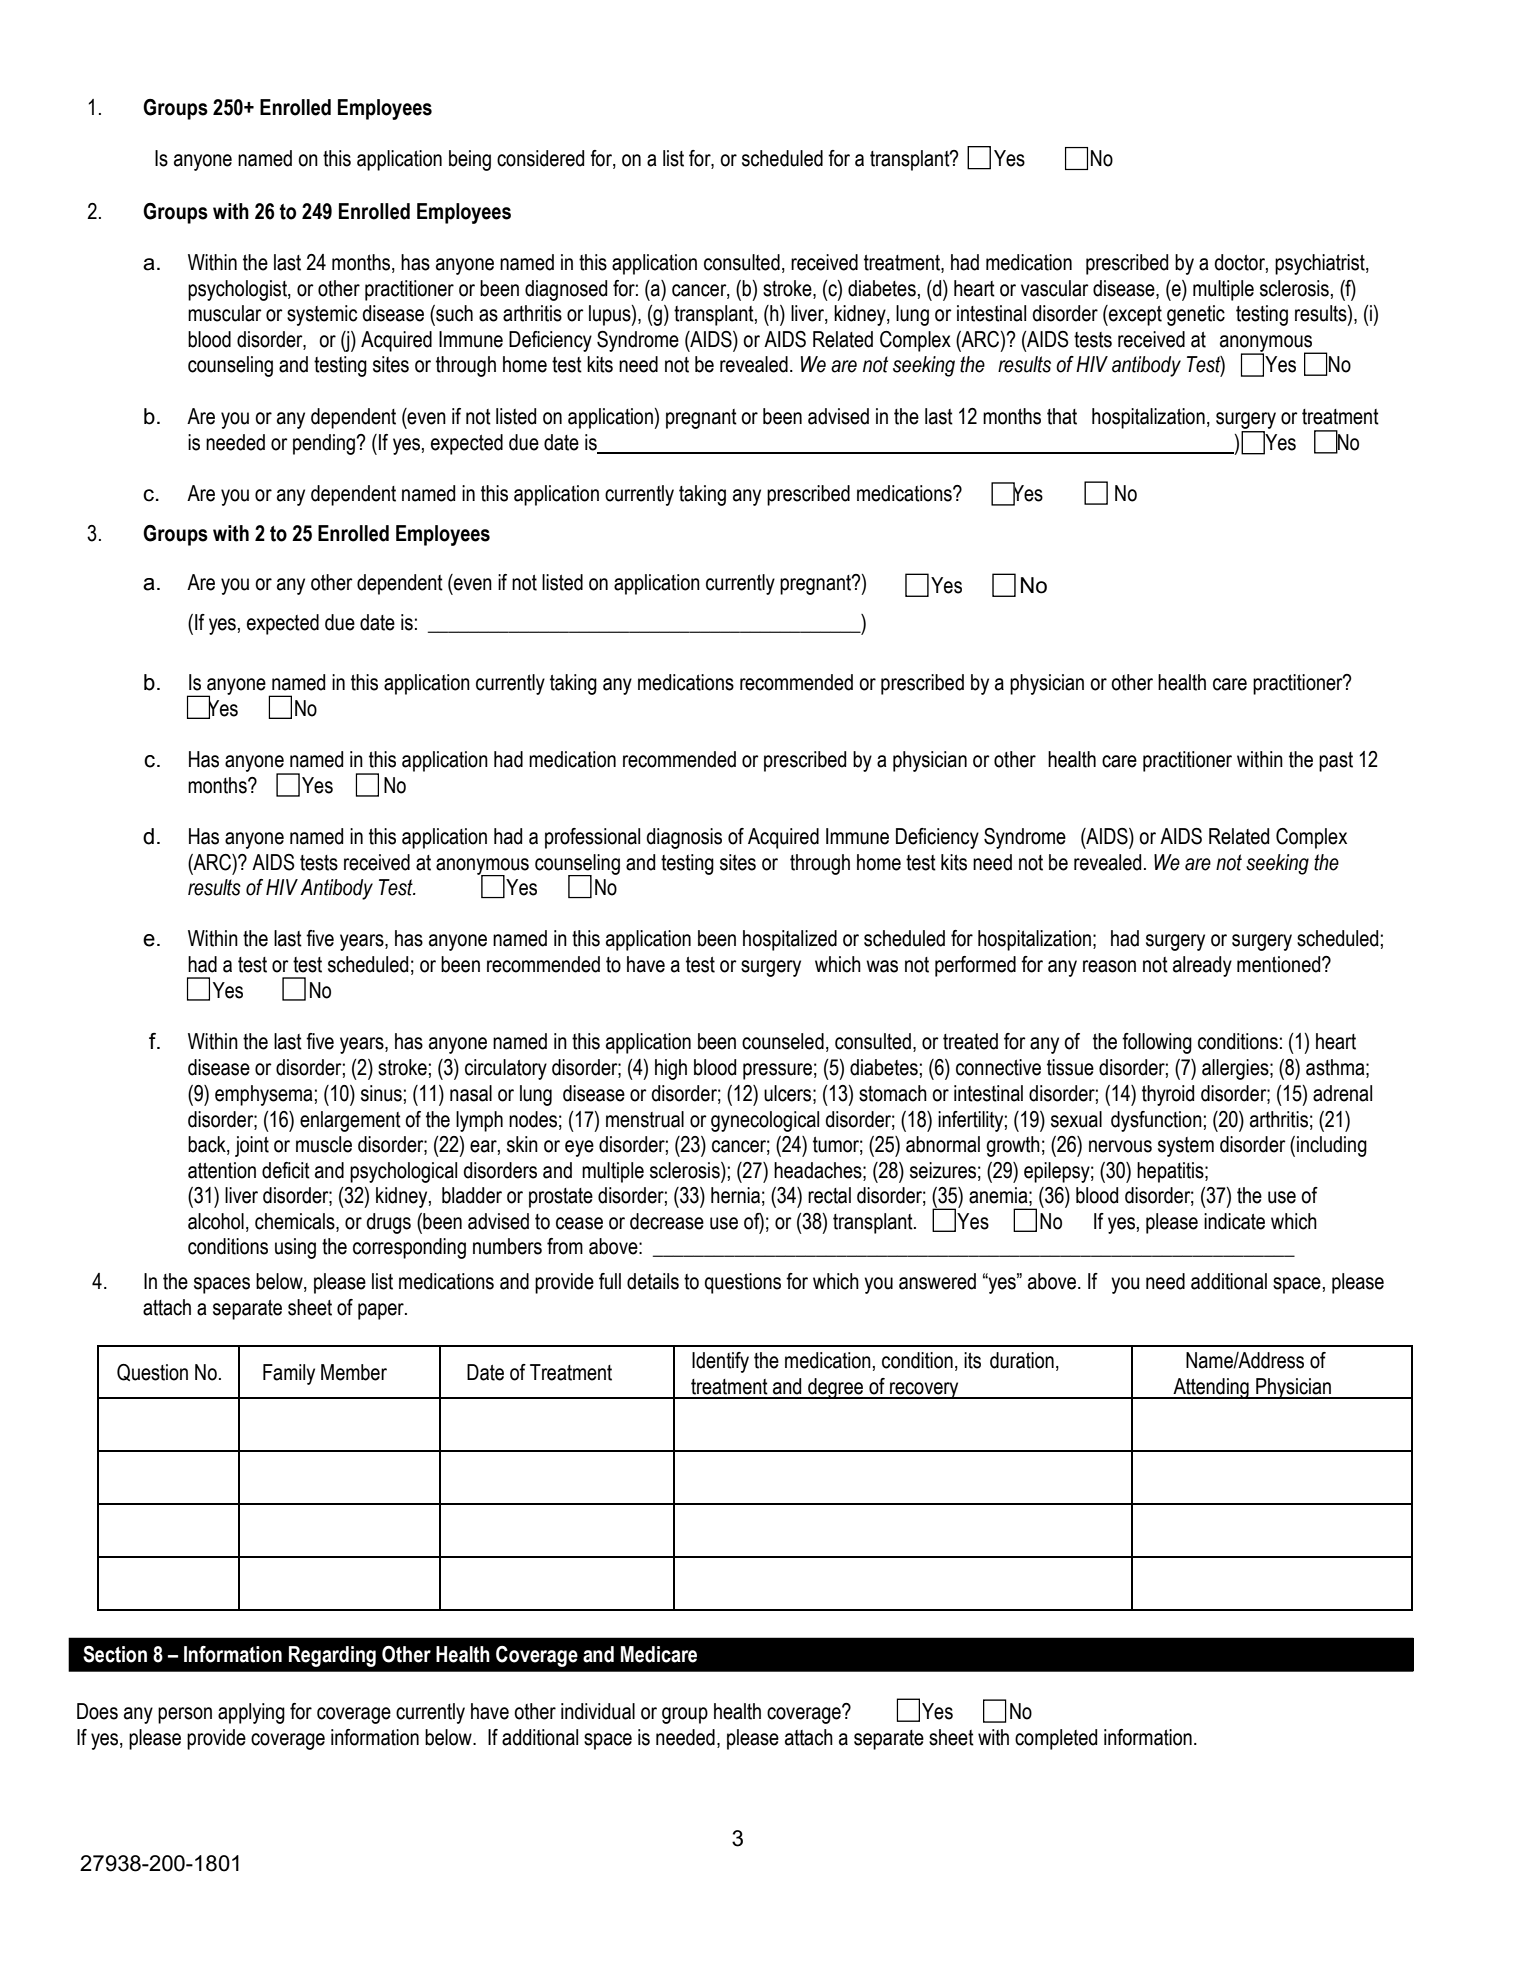  I want to click on genetic, so click(1196, 315).
